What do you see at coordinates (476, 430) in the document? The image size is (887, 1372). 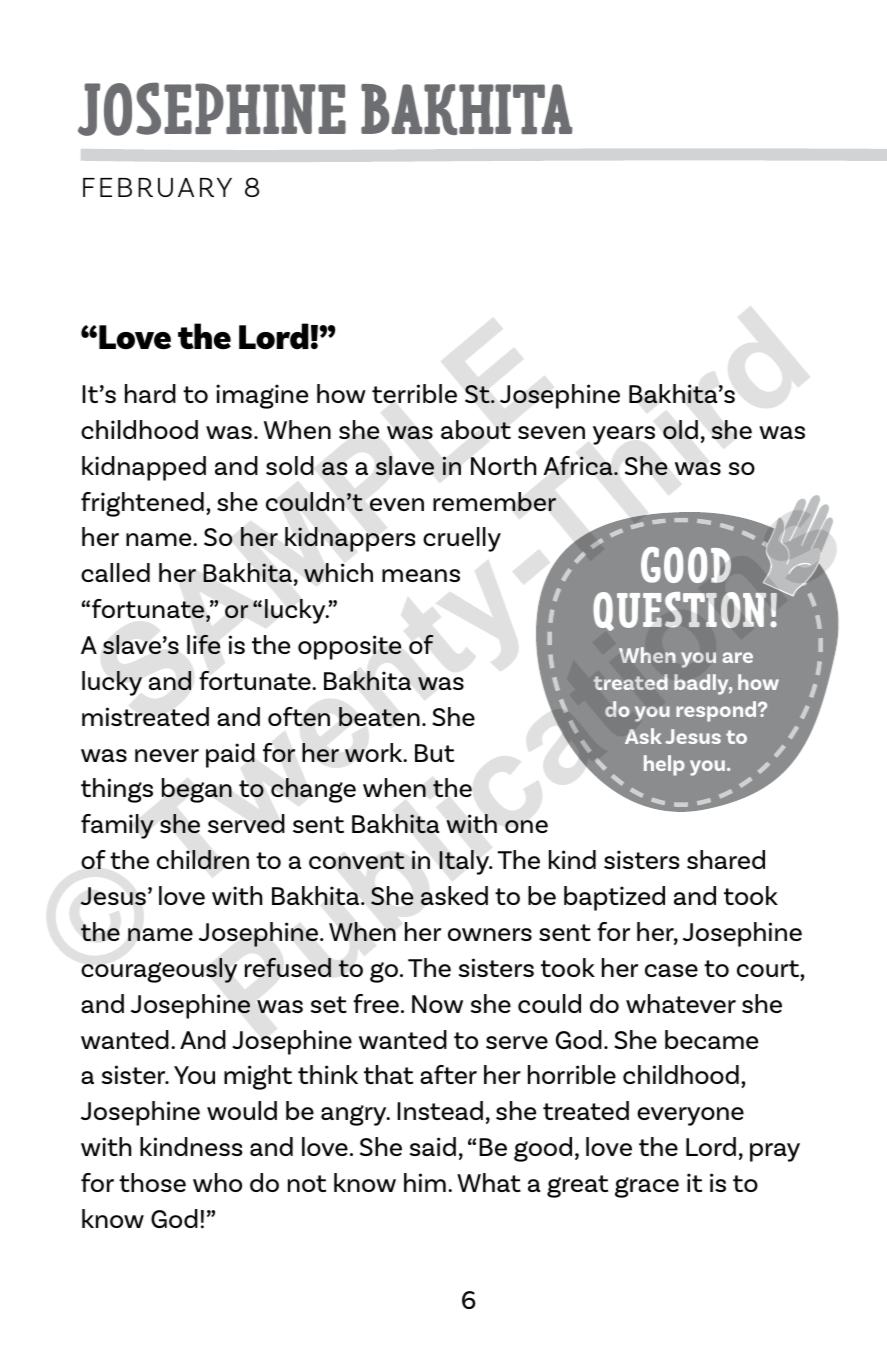 I see `about` at bounding box center [476, 430].
